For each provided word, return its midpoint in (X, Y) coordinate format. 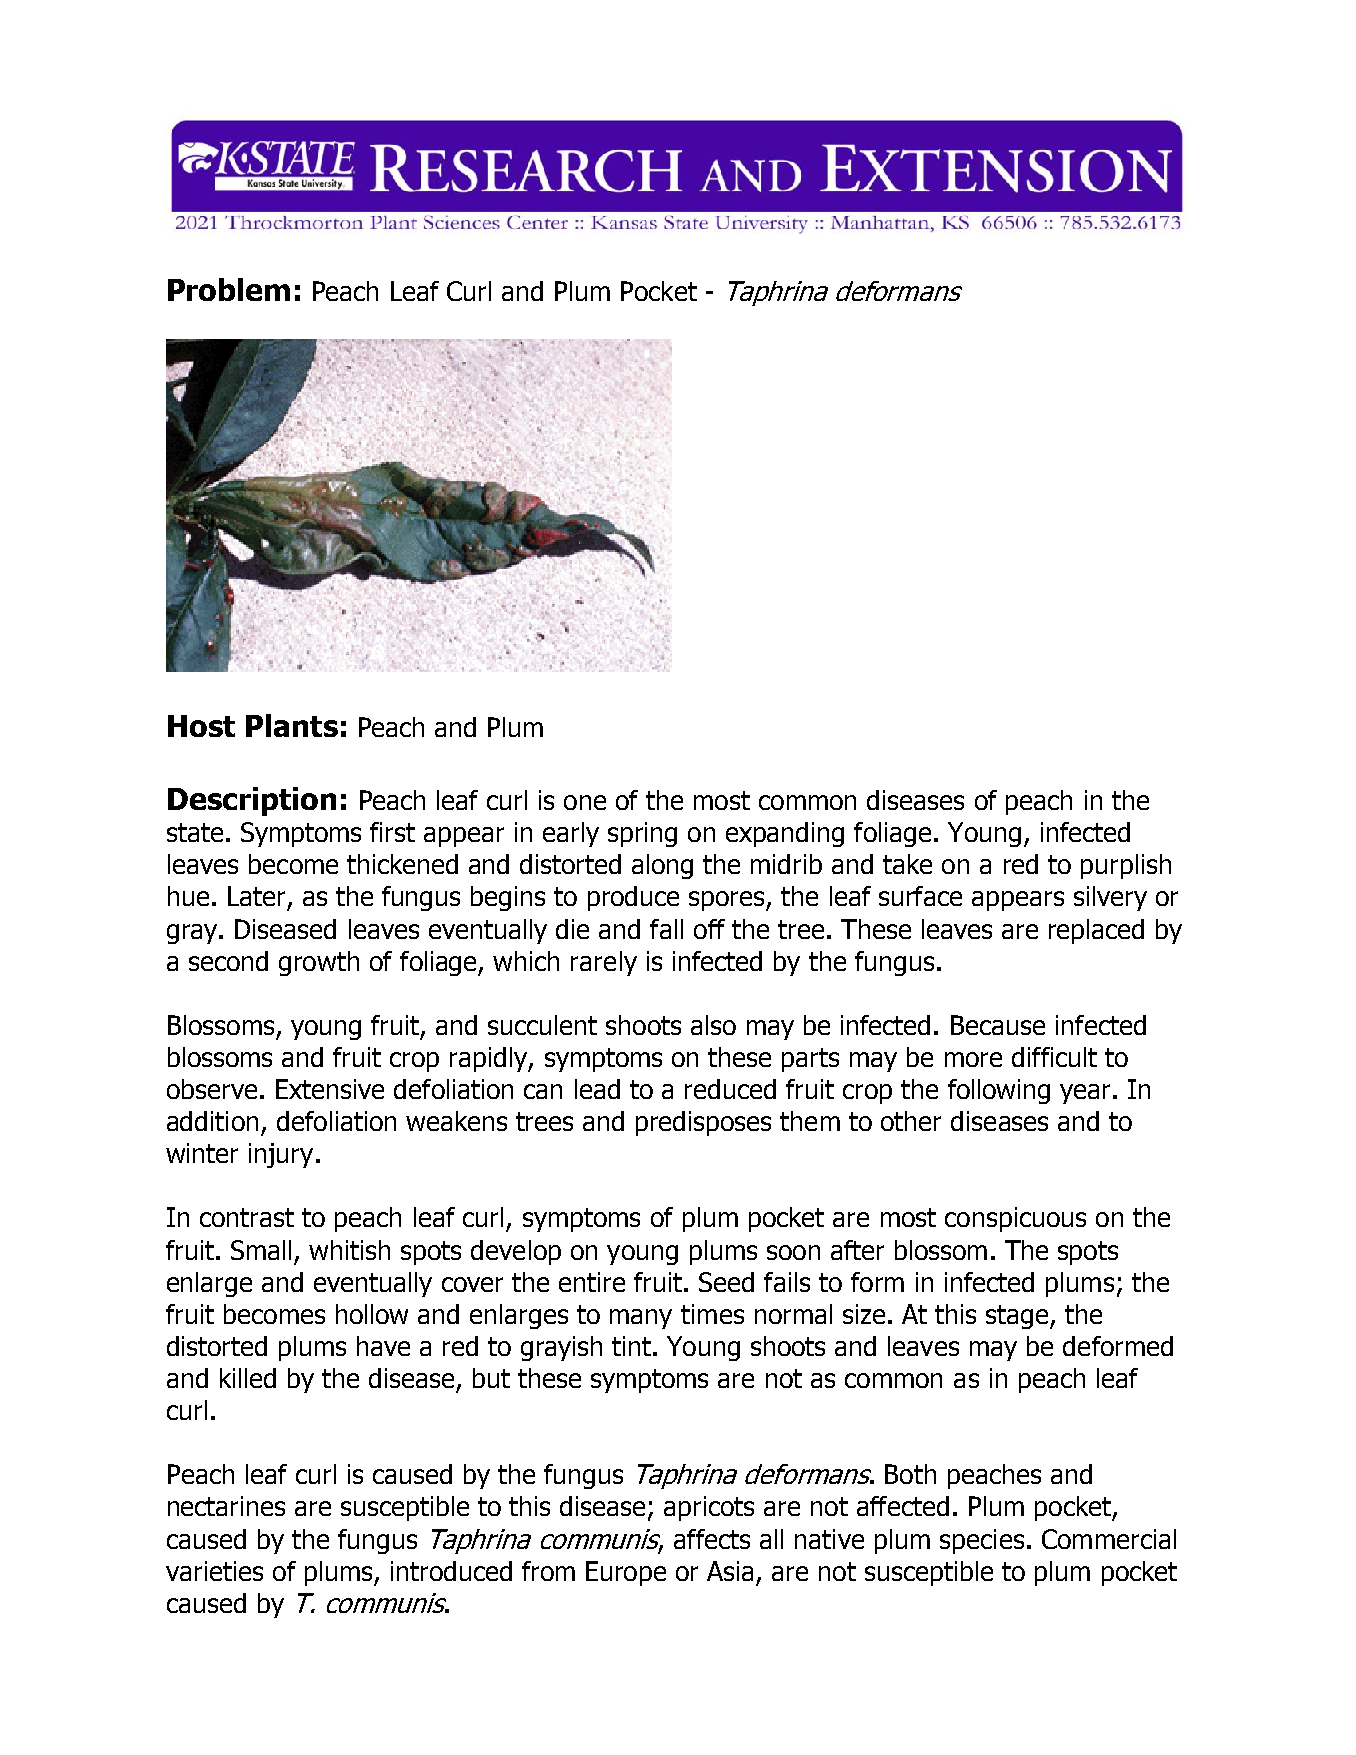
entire (592, 1282)
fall (666, 929)
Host (201, 726)
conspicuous (1015, 1219)
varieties (214, 1571)
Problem (229, 289)
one (585, 802)
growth (319, 963)
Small (261, 1250)
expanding (785, 834)
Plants (292, 725)
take (907, 864)
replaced (1096, 931)
